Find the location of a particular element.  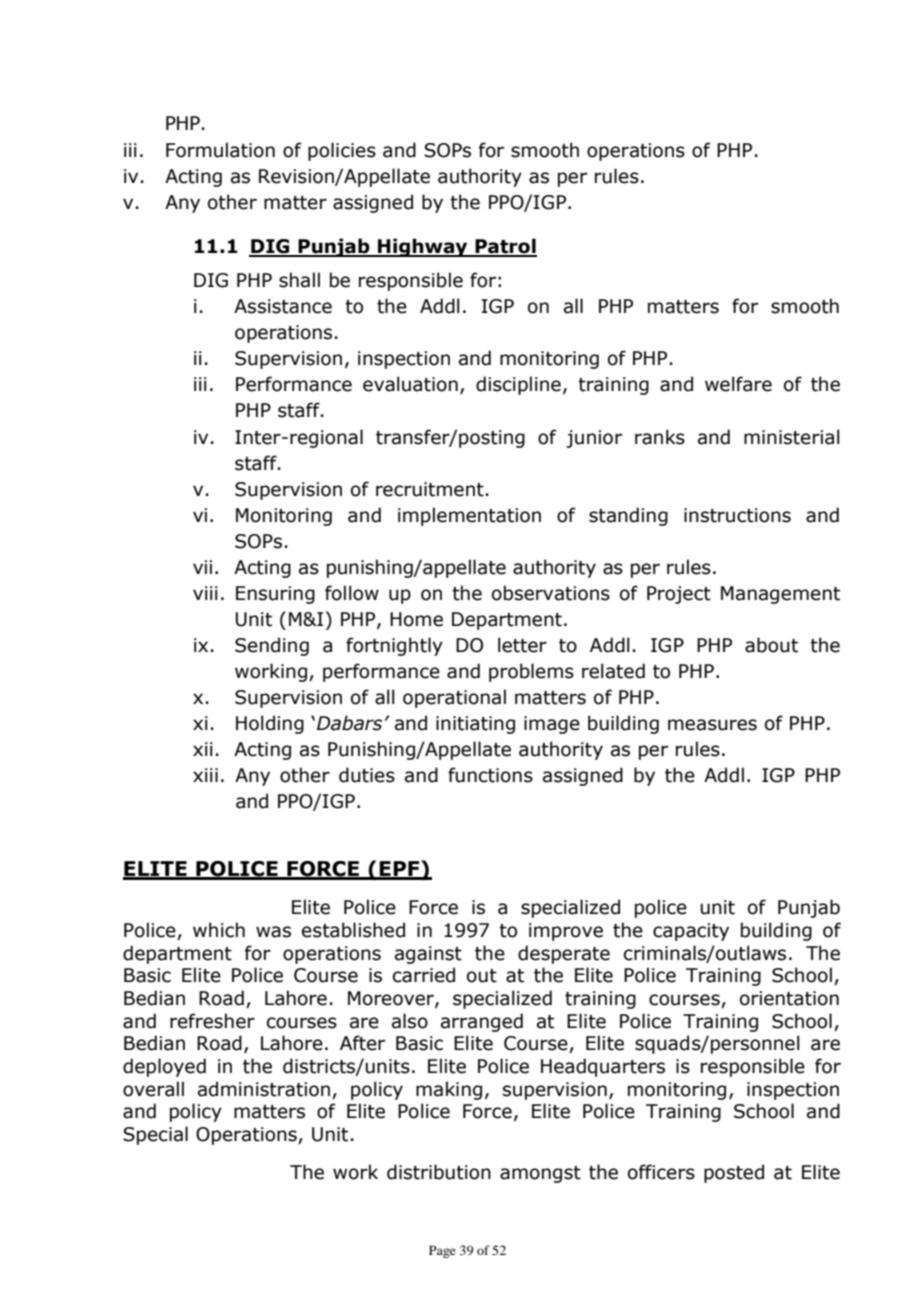

against is located at coordinates (428, 955).
